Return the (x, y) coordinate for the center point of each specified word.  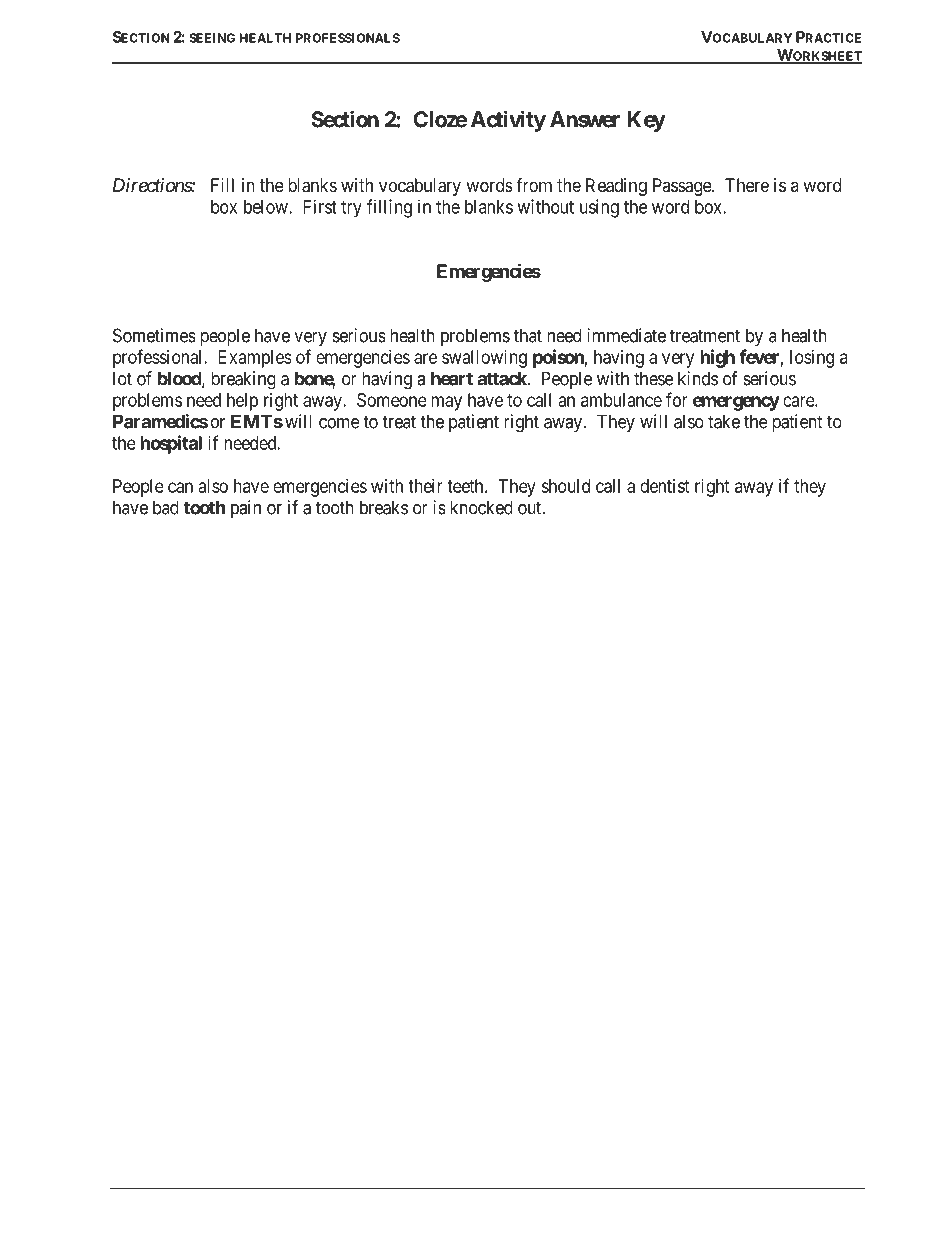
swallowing (484, 359)
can (180, 487)
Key (646, 121)
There (747, 185)
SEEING (212, 38)
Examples (255, 359)
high (717, 358)
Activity (508, 121)
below (267, 207)
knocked (481, 507)
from (534, 185)
